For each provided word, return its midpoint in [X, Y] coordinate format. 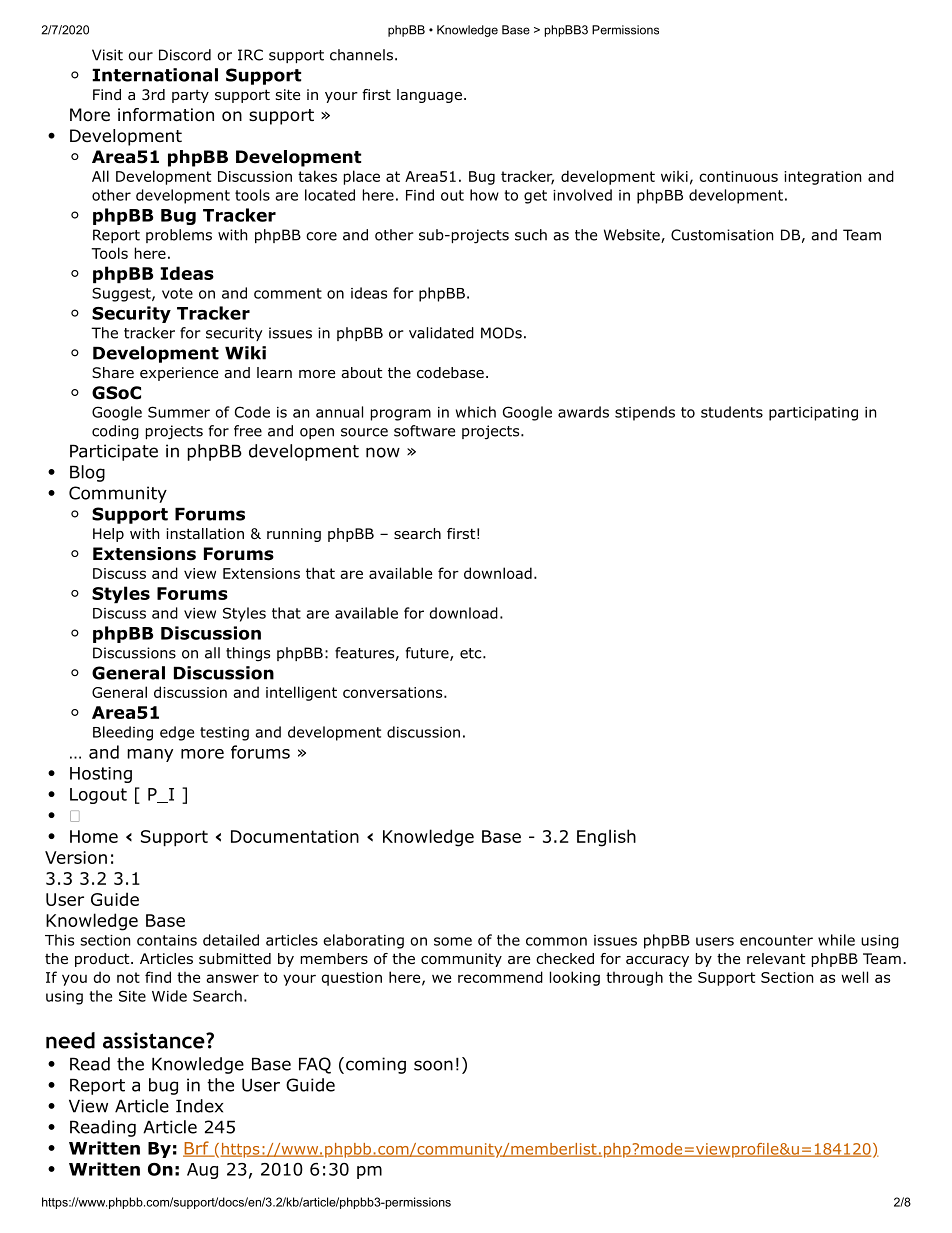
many [150, 755]
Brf [197, 1149]
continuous [738, 176]
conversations [394, 692]
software [424, 431]
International [155, 75]
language [429, 96]
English [606, 838]
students [732, 412]
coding [115, 432]
